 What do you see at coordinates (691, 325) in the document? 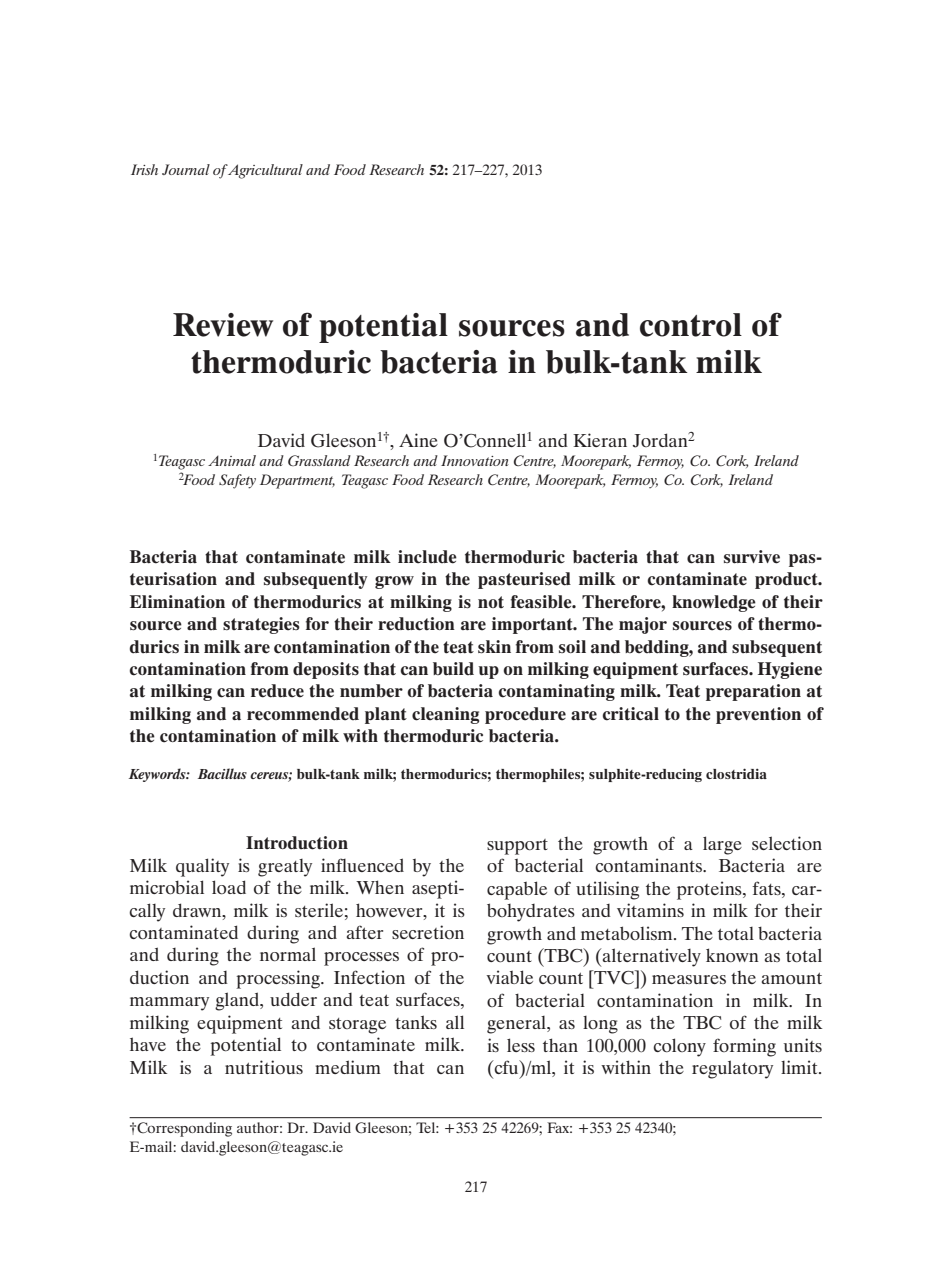
I see `control` at bounding box center [691, 325].
